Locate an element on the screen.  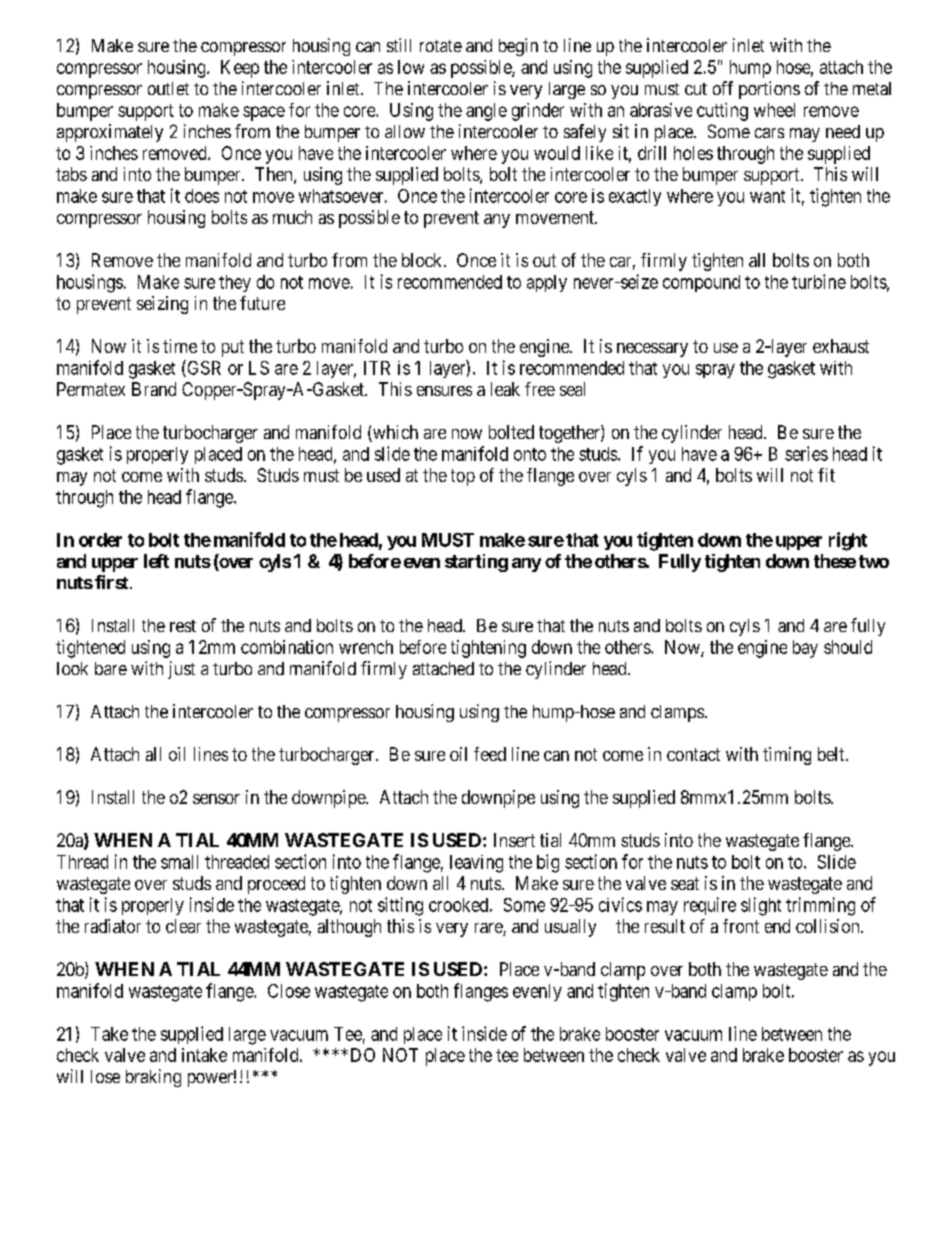
outlet is located at coordinates (168, 88).
